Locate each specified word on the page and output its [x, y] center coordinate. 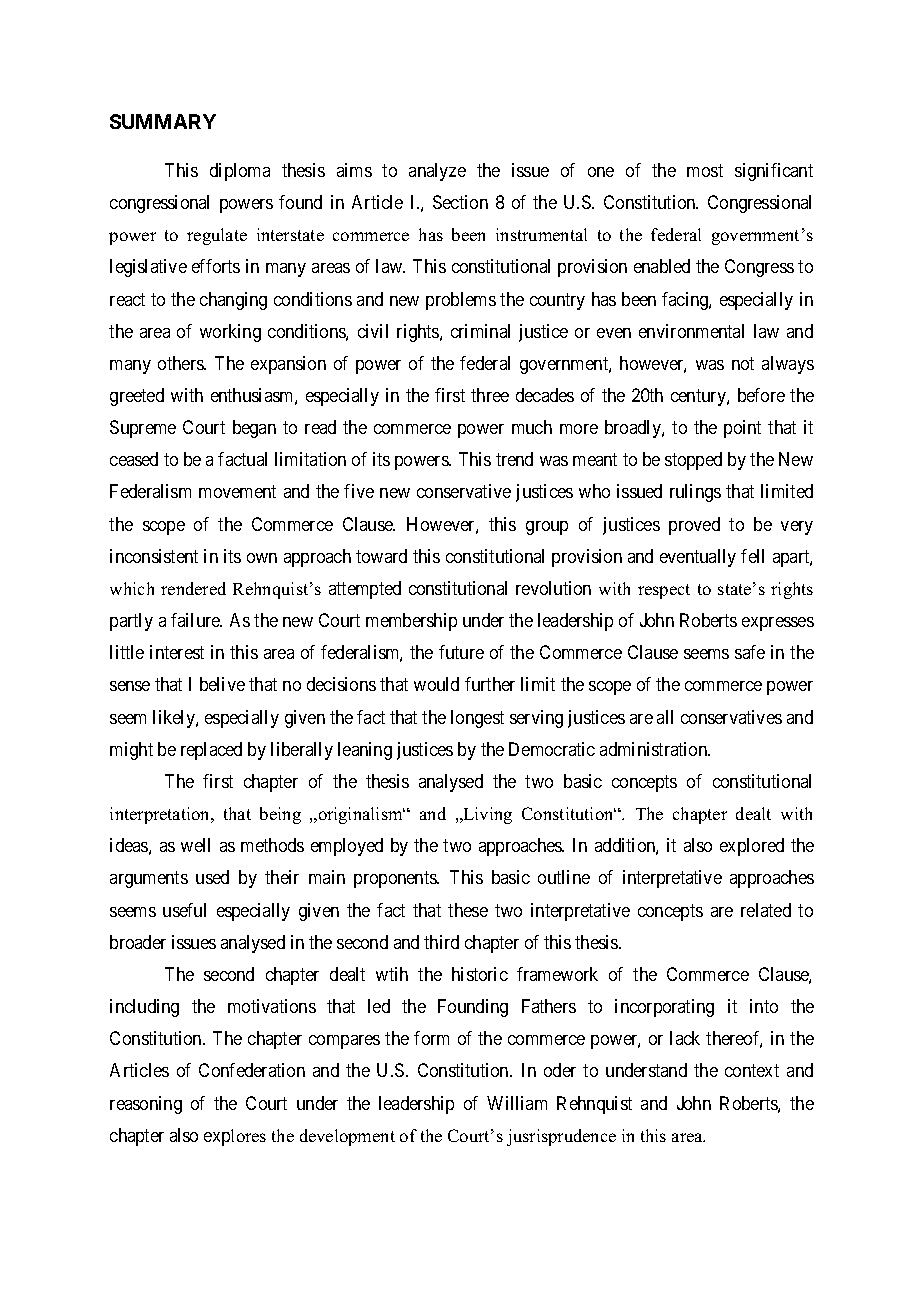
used [212, 877]
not [743, 363]
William [517, 1103]
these [468, 910]
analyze [437, 172]
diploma [240, 172]
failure [196, 620]
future [461, 652]
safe [750, 652]
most [705, 170]
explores [235, 1137]
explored [752, 847]
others [181, 363]
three [490, 395]
